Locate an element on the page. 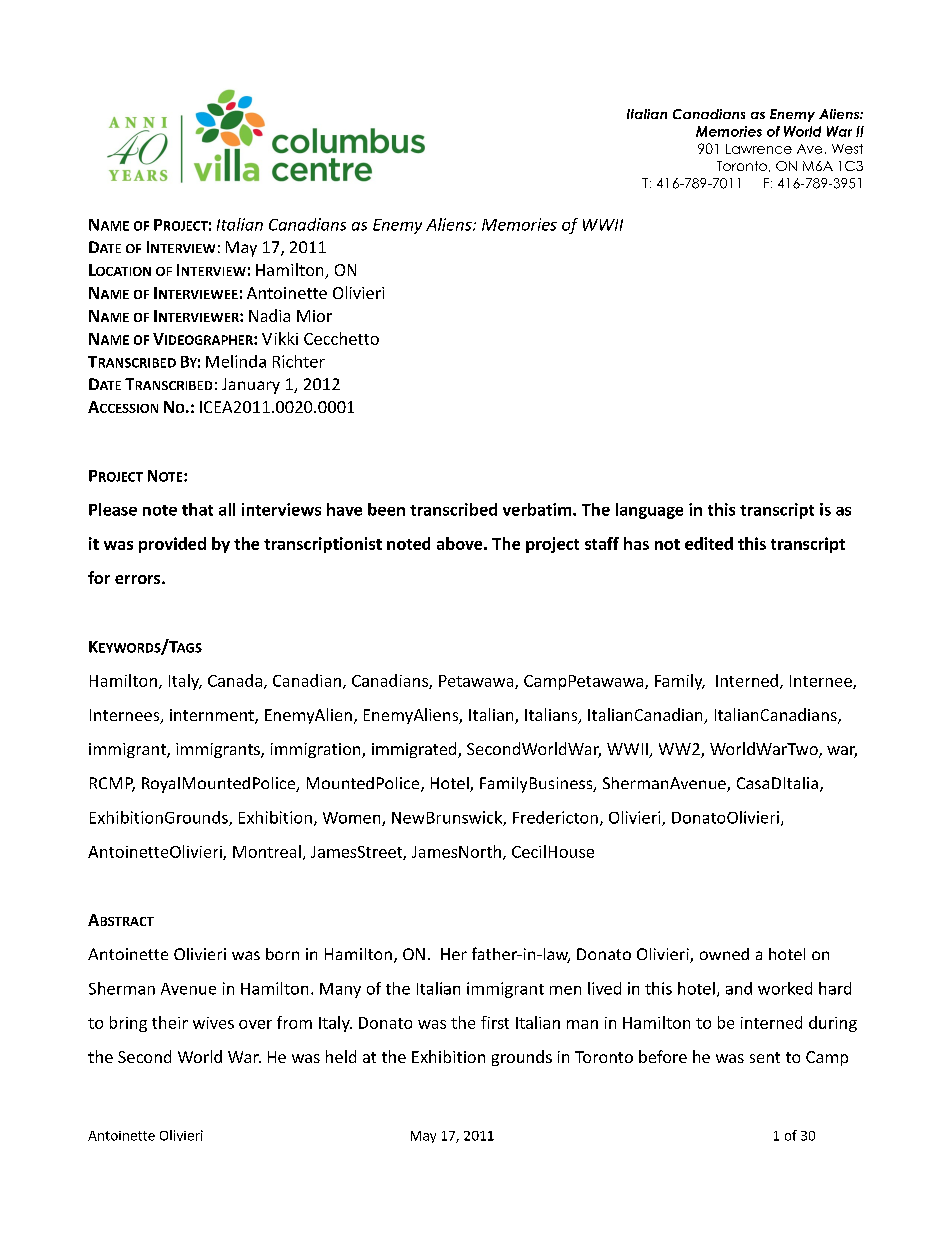  wives is located at coordinates (213, 1023).
